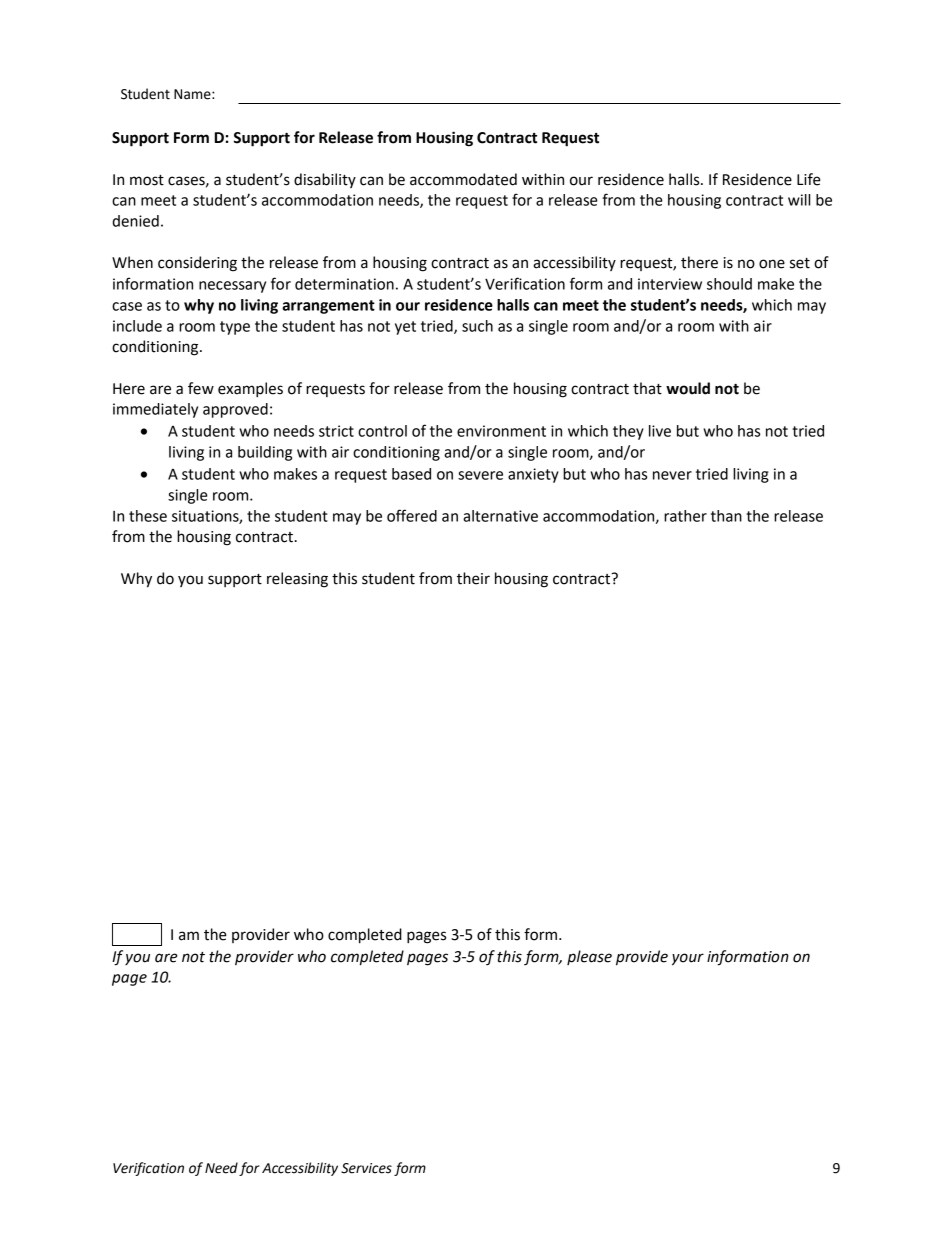 The width and height of the image is (952, 1233). I want to click on than, so click(726, 516).
